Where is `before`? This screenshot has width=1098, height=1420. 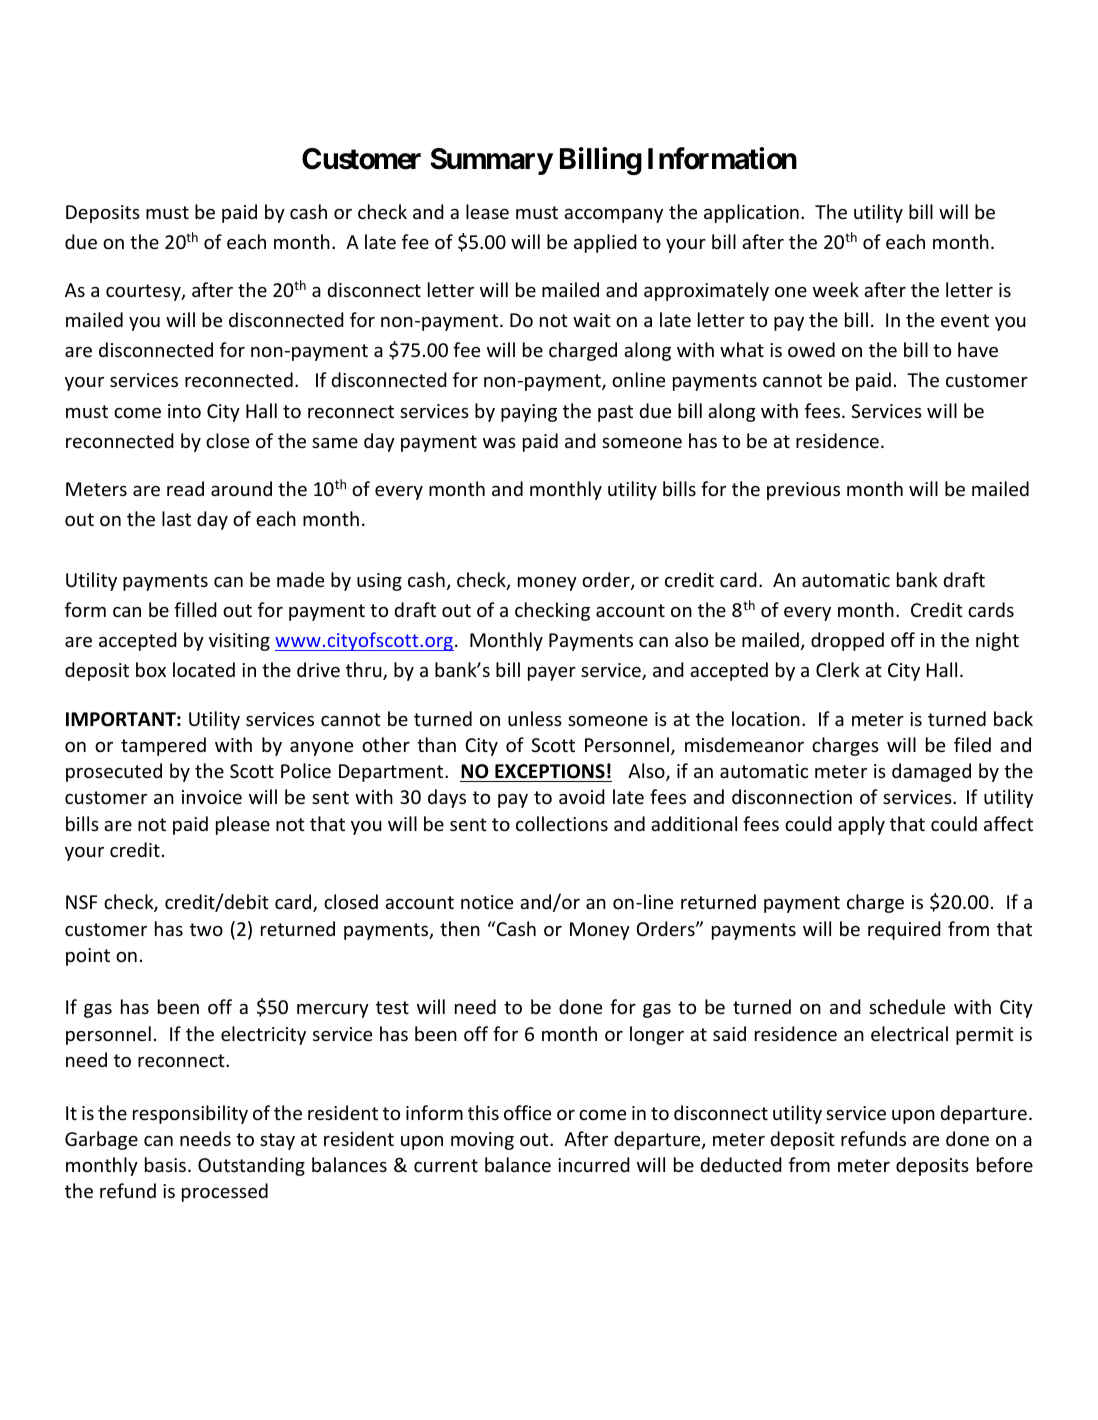
before is located at coordinates (1005, 1164).
